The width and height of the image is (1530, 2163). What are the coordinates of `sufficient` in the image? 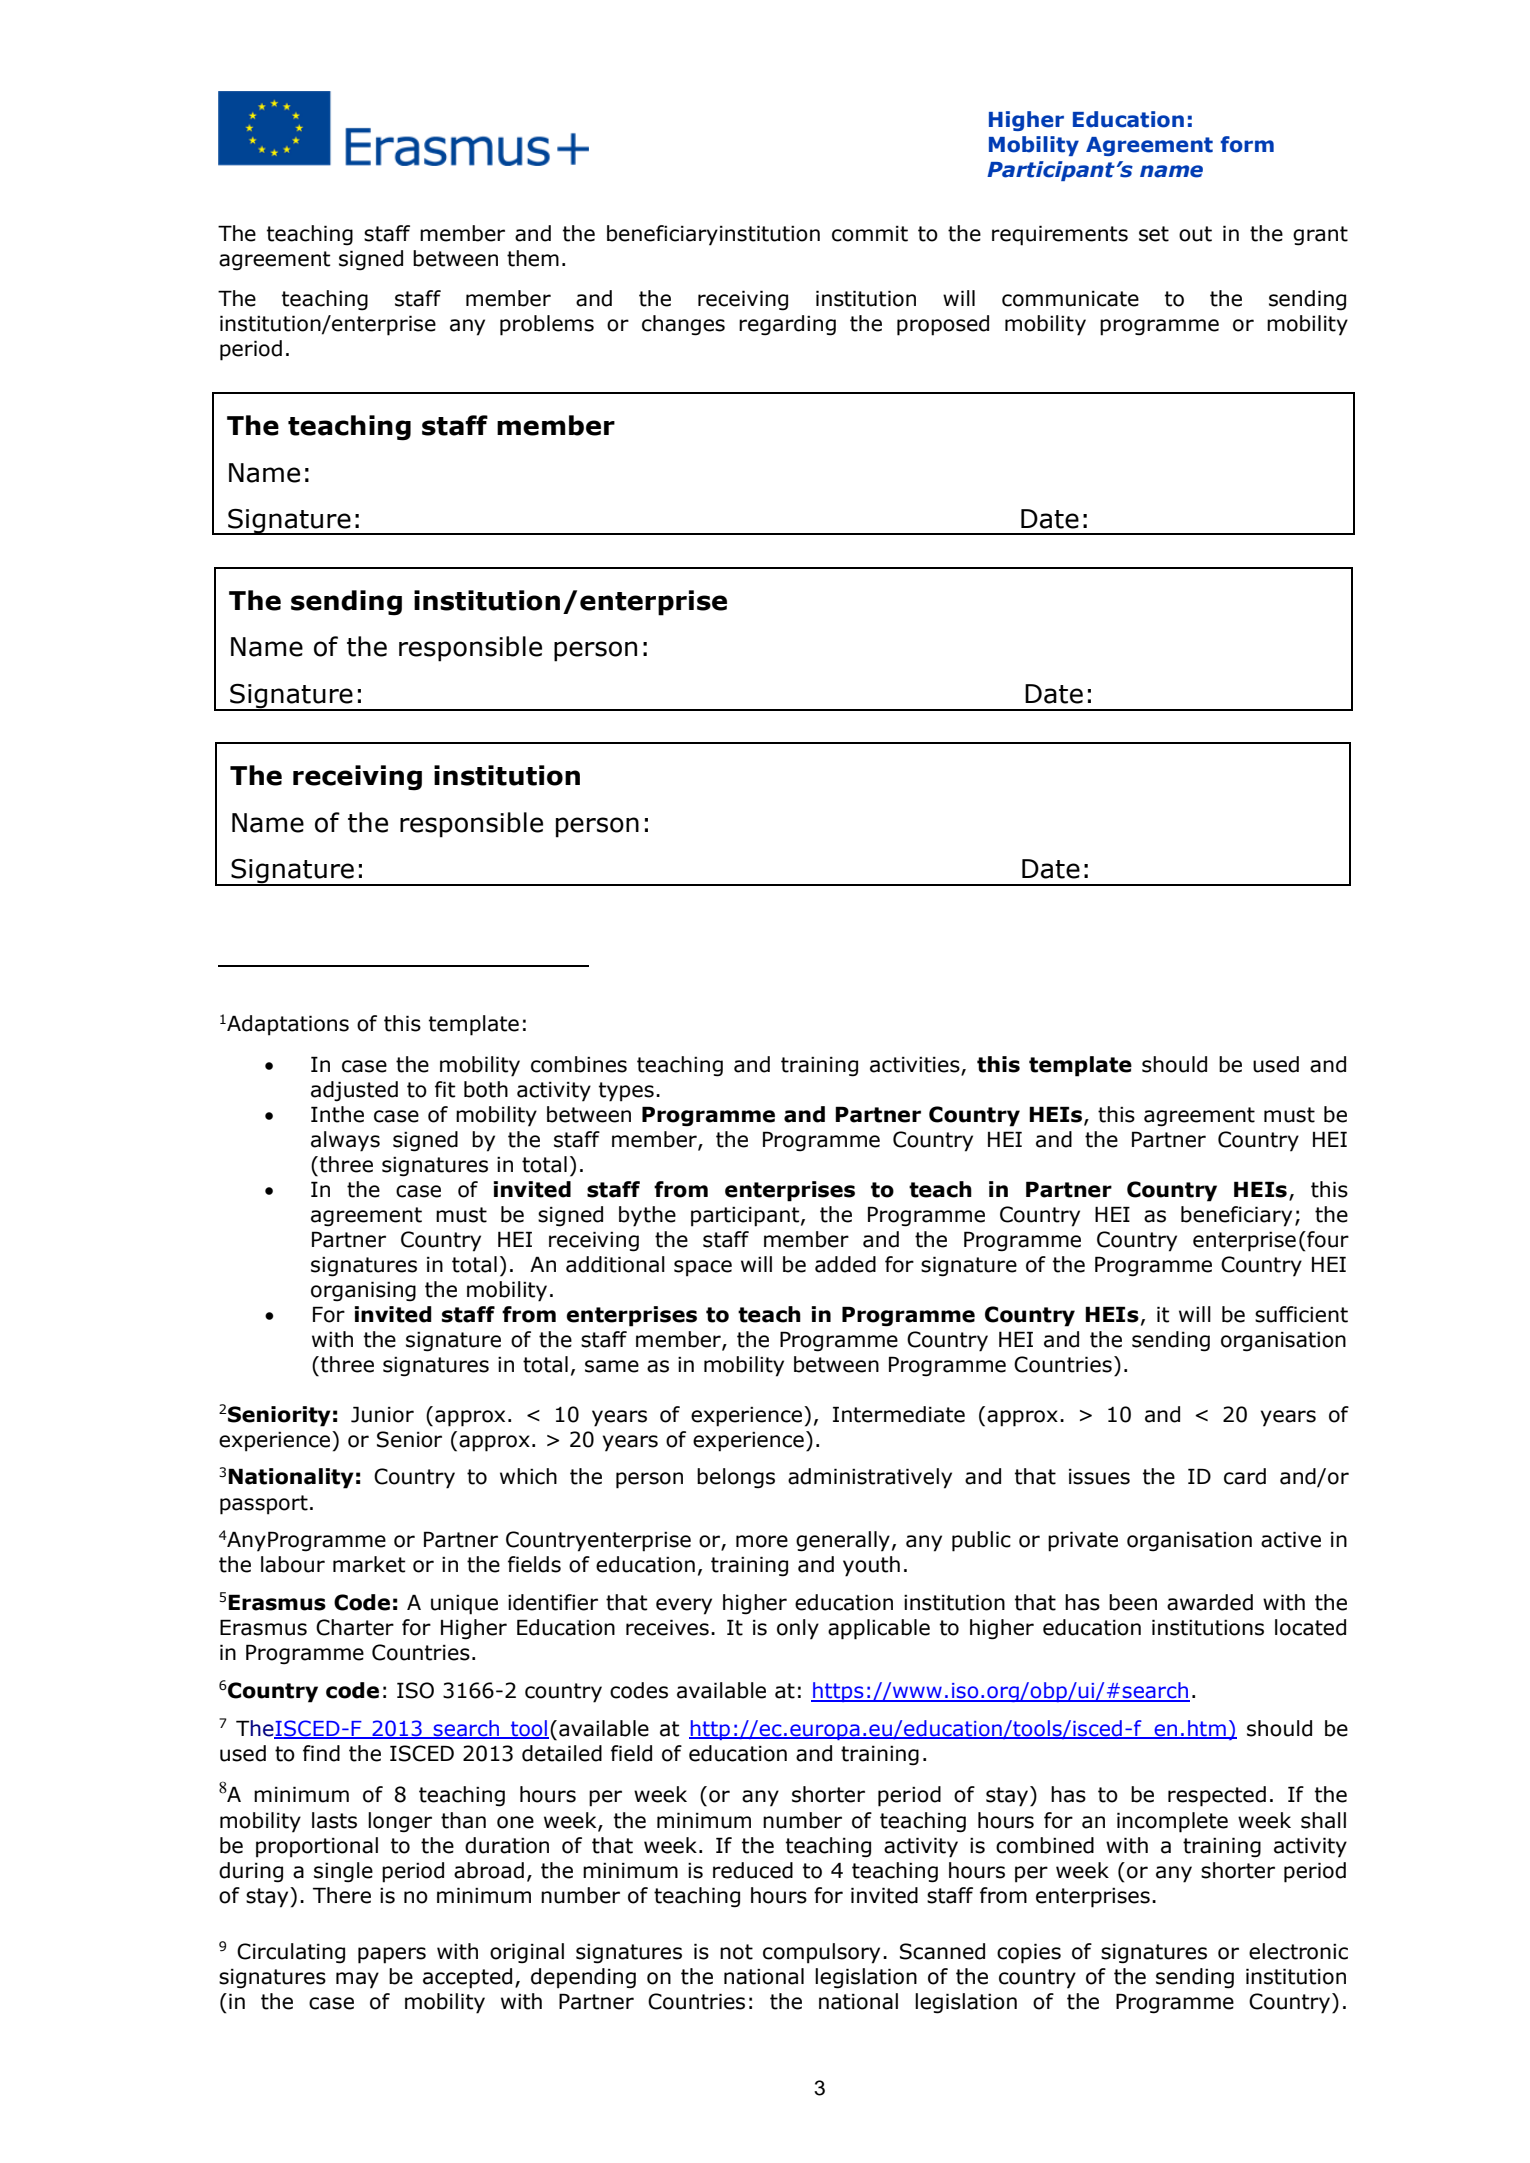 It's located at (1301, 1314).
